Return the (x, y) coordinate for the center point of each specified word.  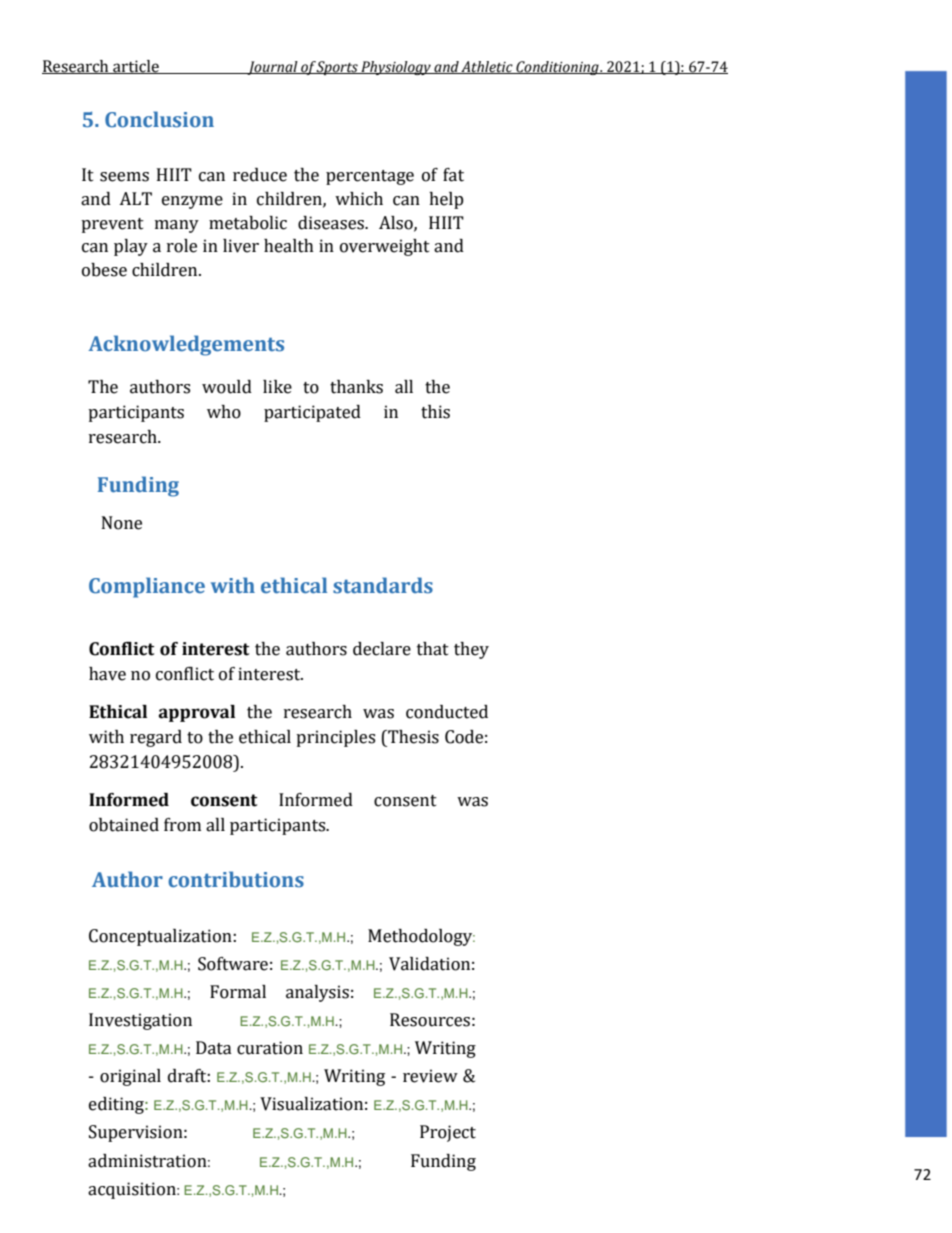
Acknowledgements (186, 345)
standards (383, 585)
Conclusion (159, 119)
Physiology (396, 68)
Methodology (421, 937)
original (130, 1077)
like (277, 387)
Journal (272, 68)
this (435, 412)
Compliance (147, 587)
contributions (236, 879)
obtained (124, 825)
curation (270, 1048)
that (433, 649)
